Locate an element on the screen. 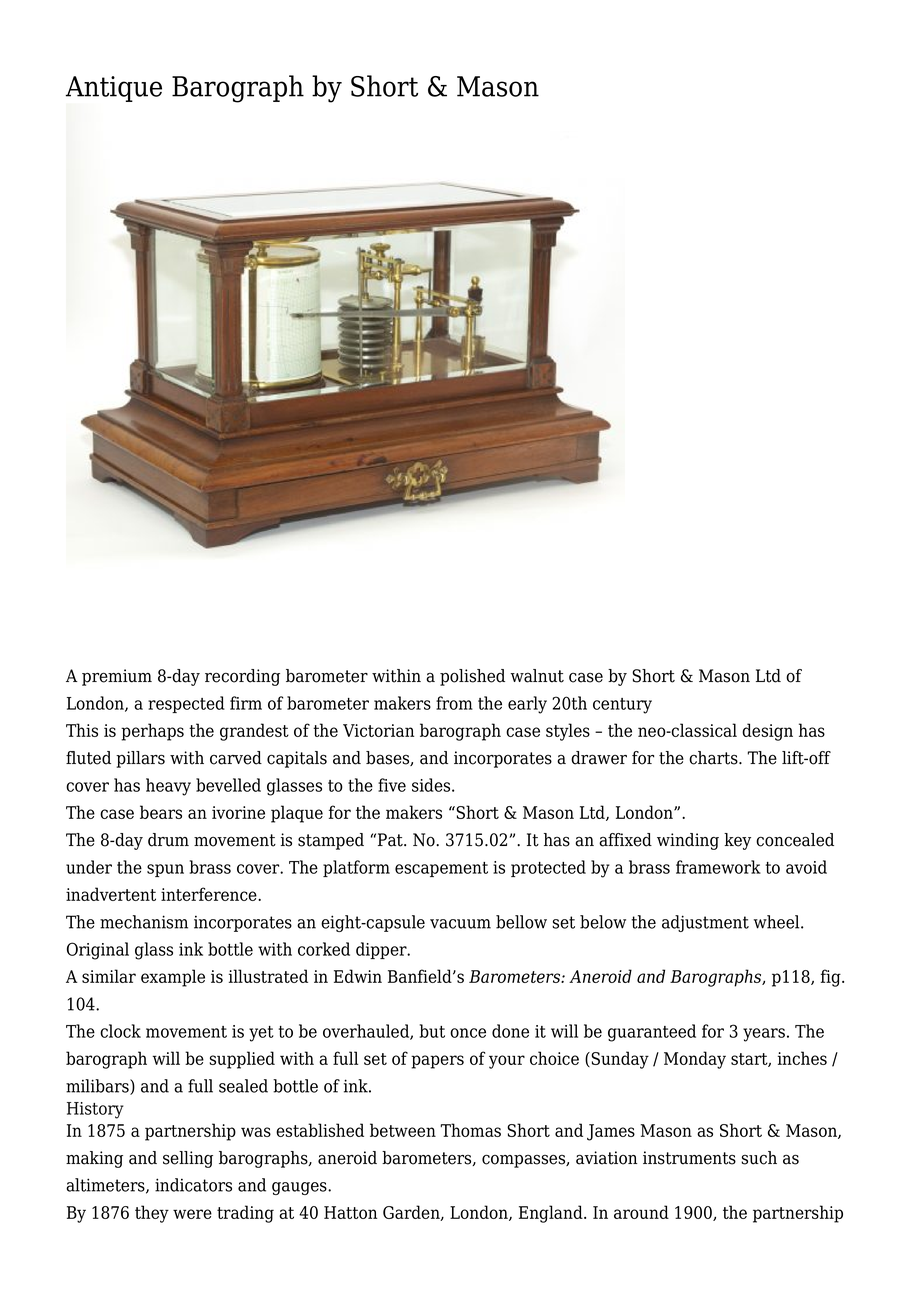  early is located at coordinates (527, 705).
